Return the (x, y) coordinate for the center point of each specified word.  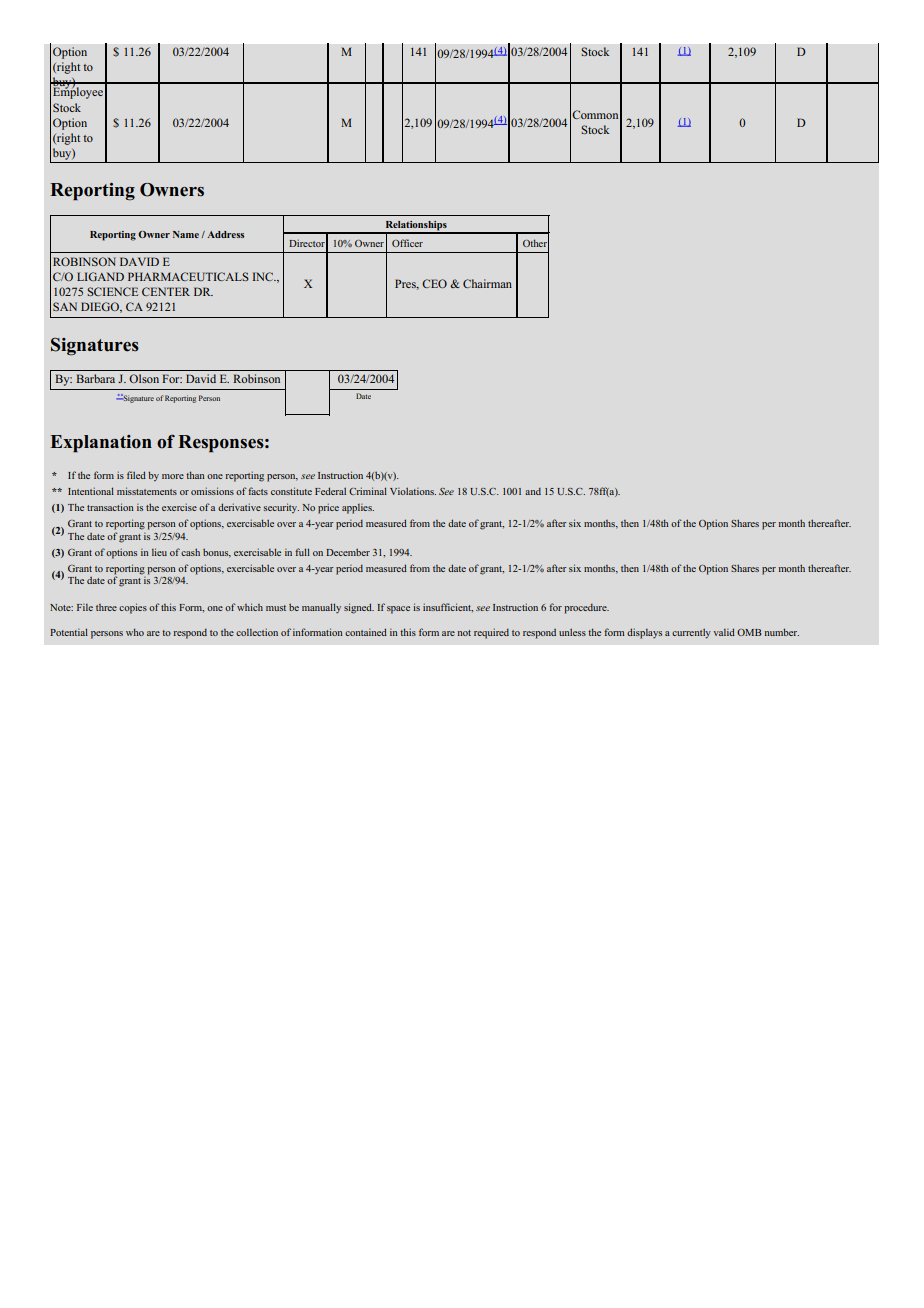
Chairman (487, 283)
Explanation (101, 444)
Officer (407, 243)
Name (186, 234)
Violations (413, 491)
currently (691, 633)
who (135, 632)
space (398, 610)
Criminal (368, 491)
